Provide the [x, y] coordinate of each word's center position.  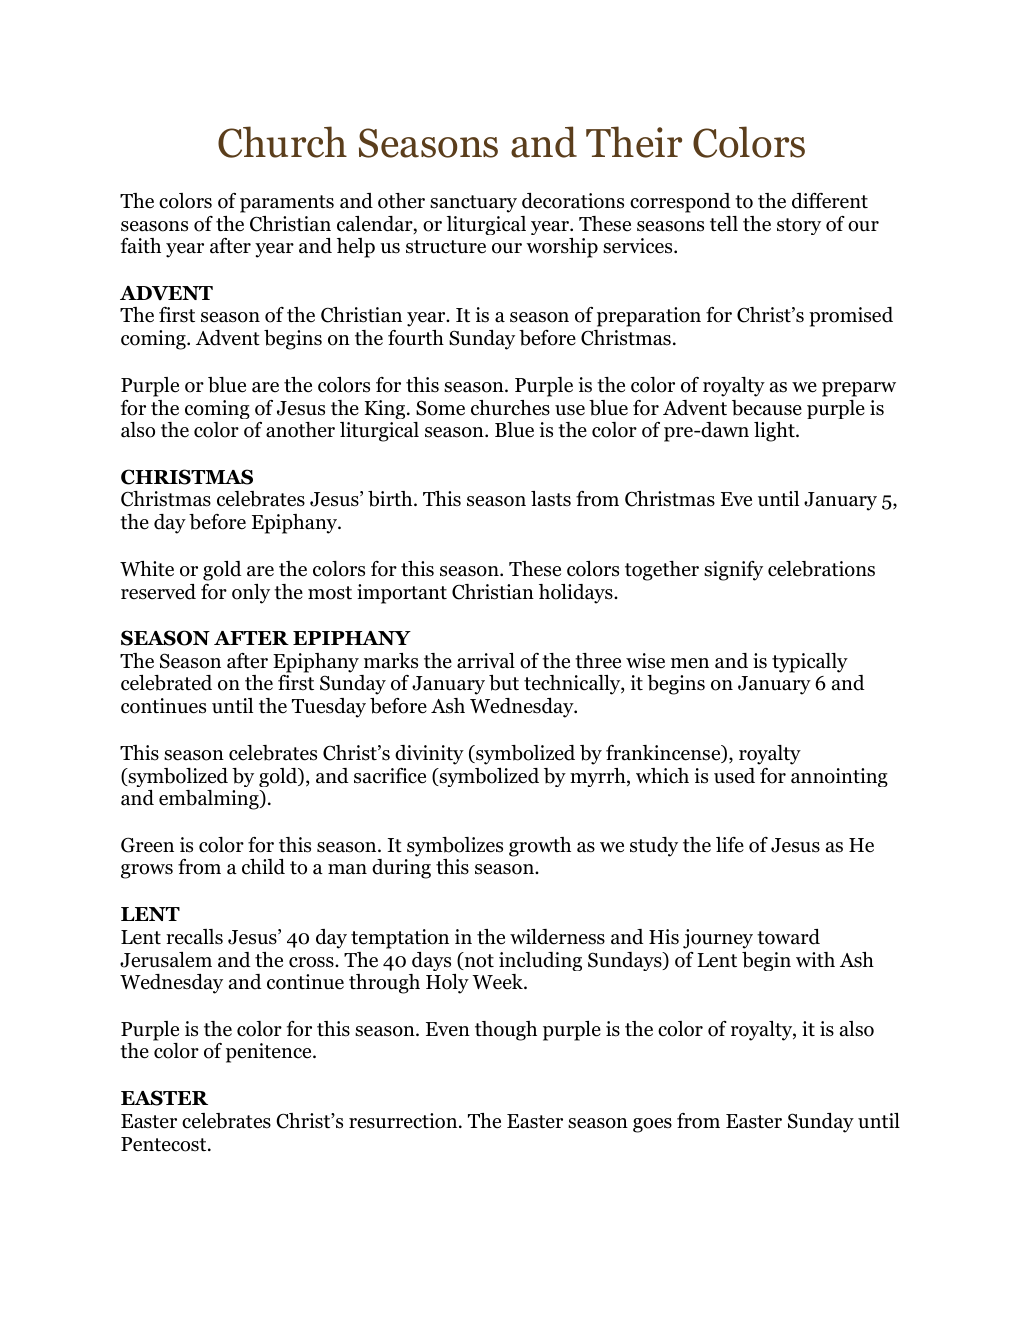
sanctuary [473, 204]
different [830, 201]
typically [810, 663]
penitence [270, 1053]
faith [141, 246]
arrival [486, 661]
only [251, 594]
